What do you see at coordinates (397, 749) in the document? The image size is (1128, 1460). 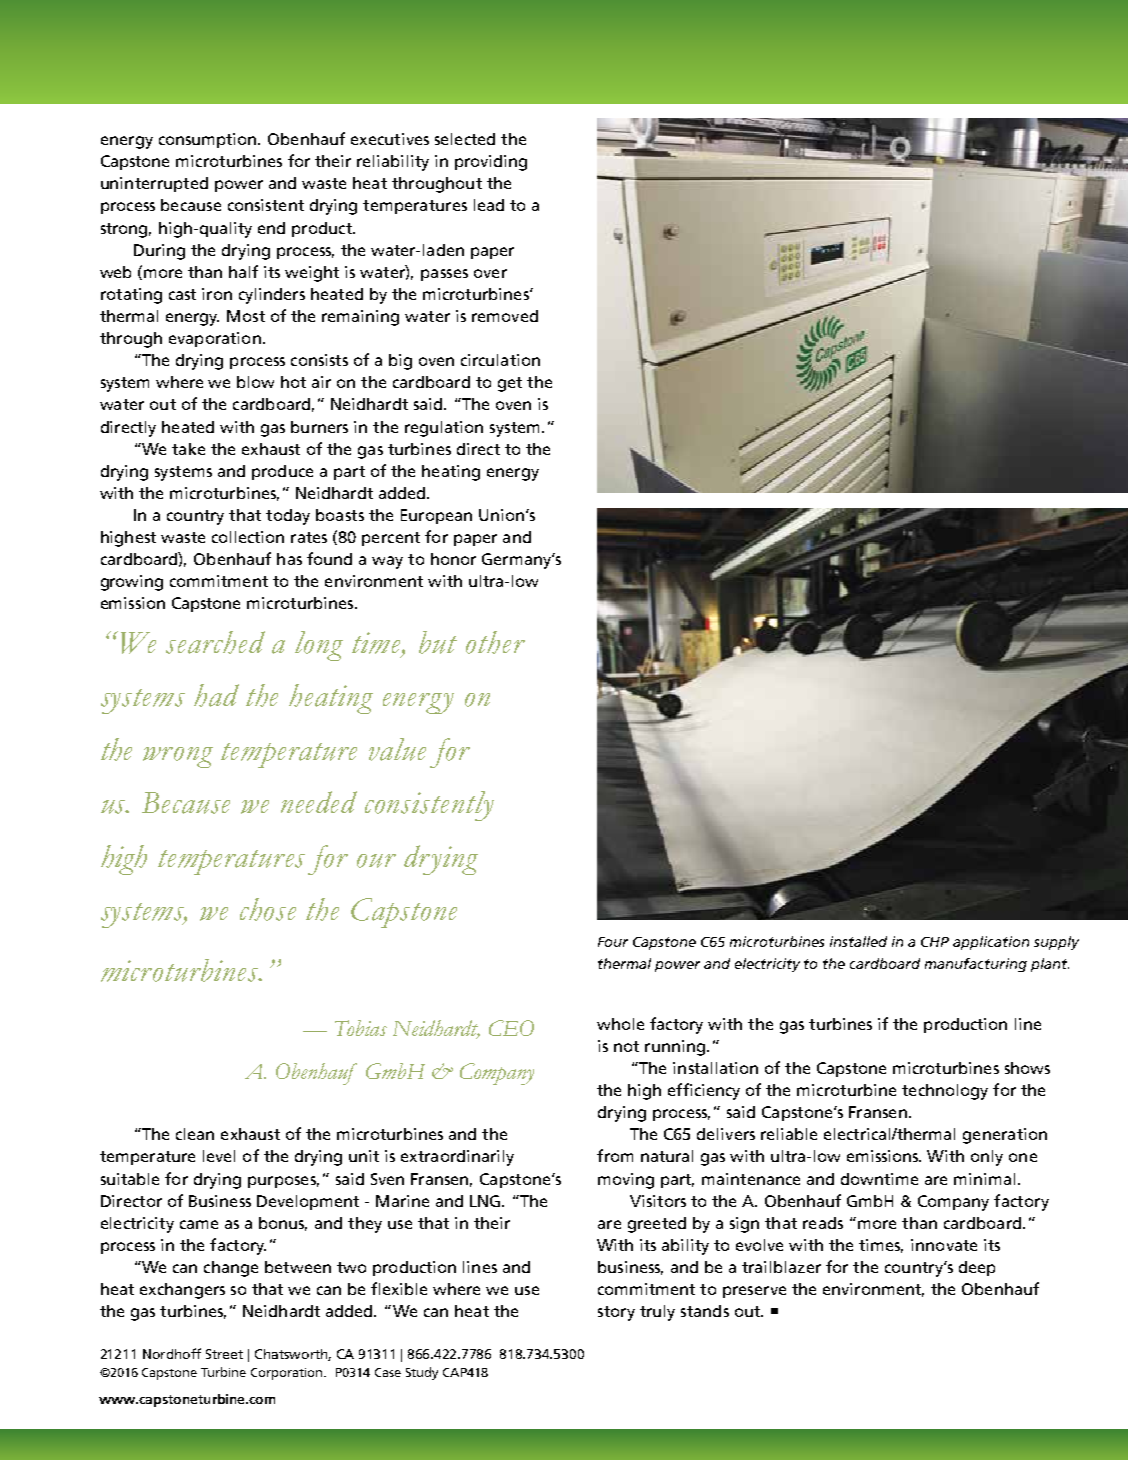 I see `value` at bounding box center [397, 749].
